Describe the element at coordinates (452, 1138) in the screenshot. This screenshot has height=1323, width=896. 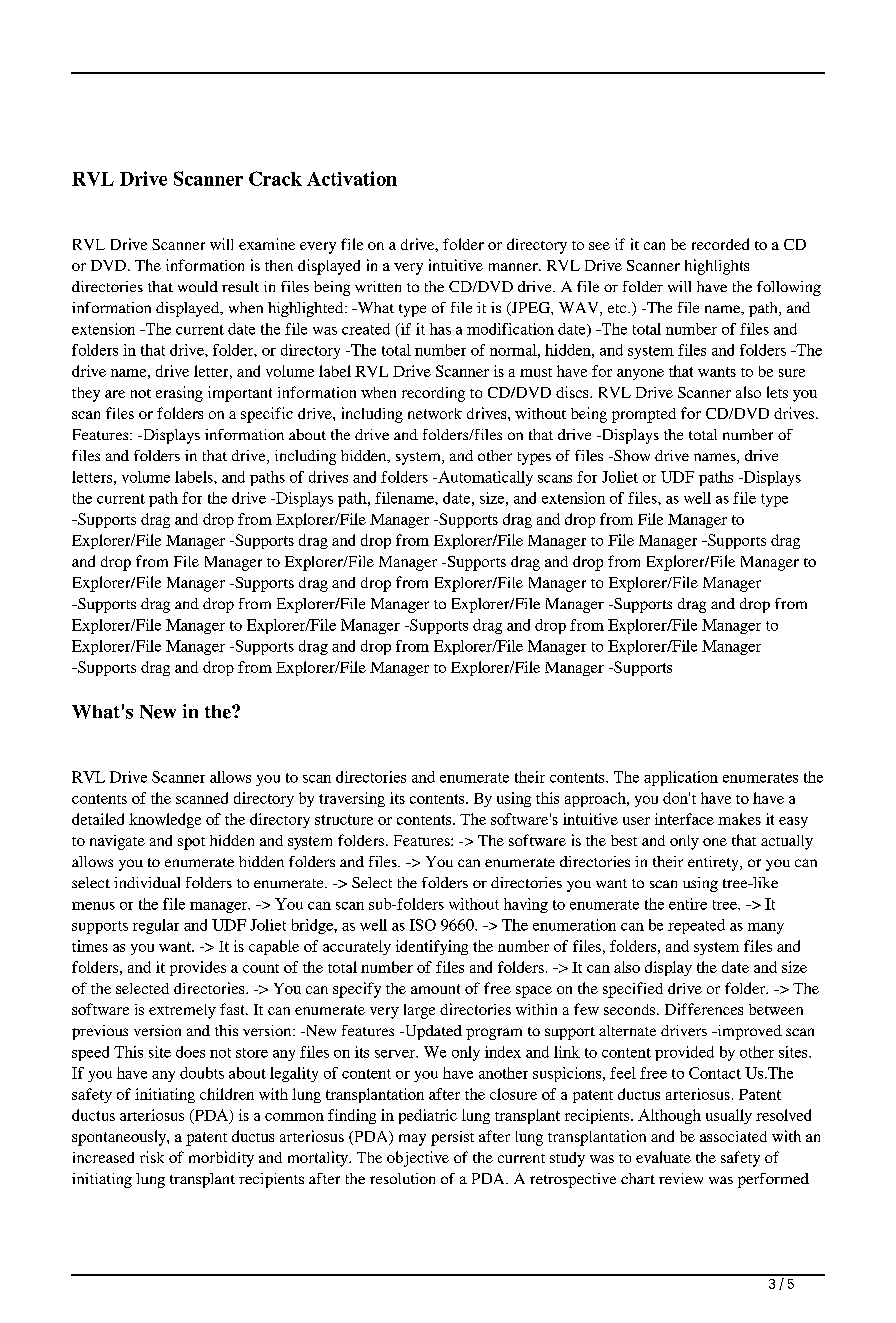
I see `persist` at that location.
